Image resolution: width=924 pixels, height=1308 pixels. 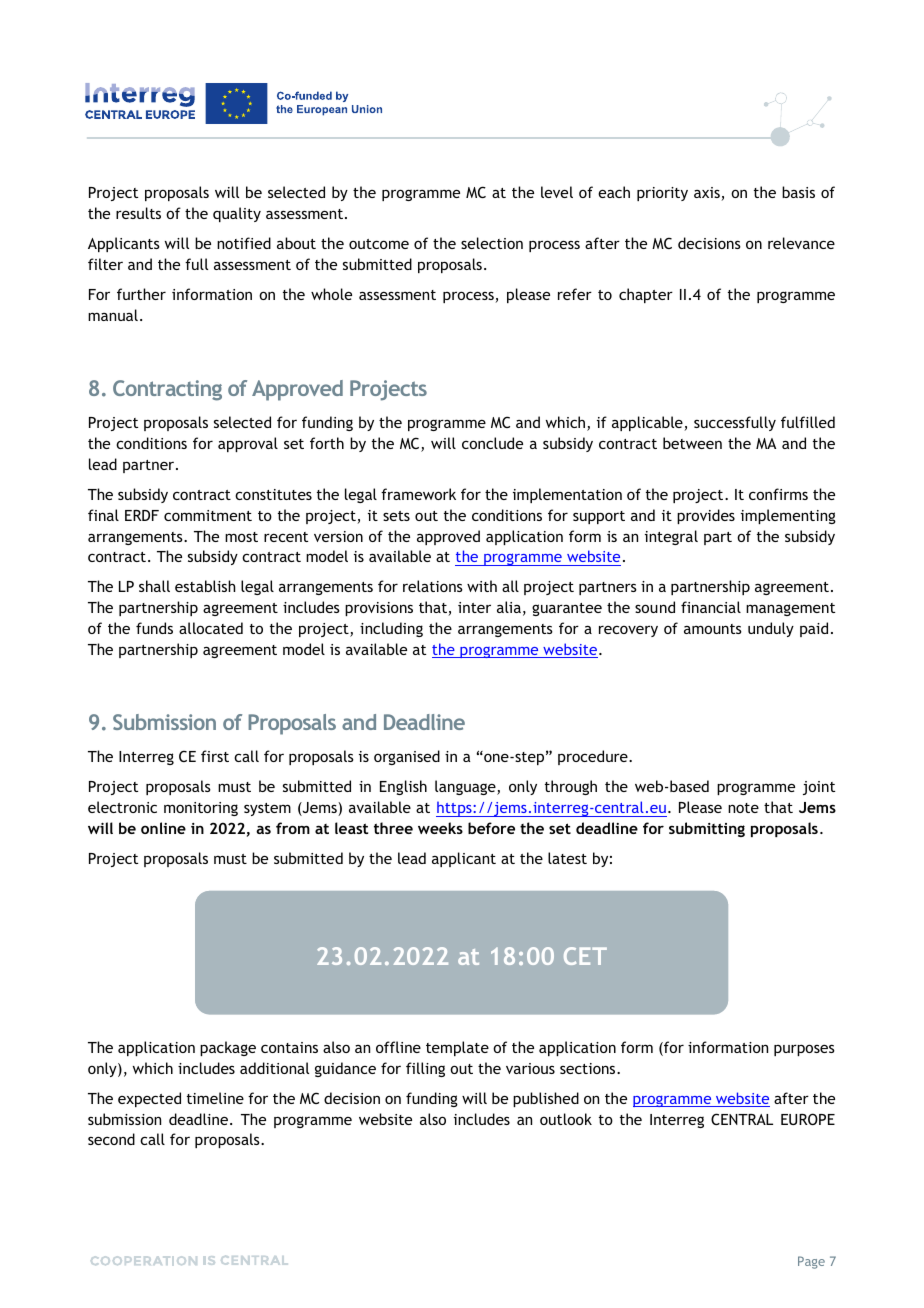 What do you see at coordinates (708, 194) in the document?
I see `axis` at bounding box center [708, 194].
